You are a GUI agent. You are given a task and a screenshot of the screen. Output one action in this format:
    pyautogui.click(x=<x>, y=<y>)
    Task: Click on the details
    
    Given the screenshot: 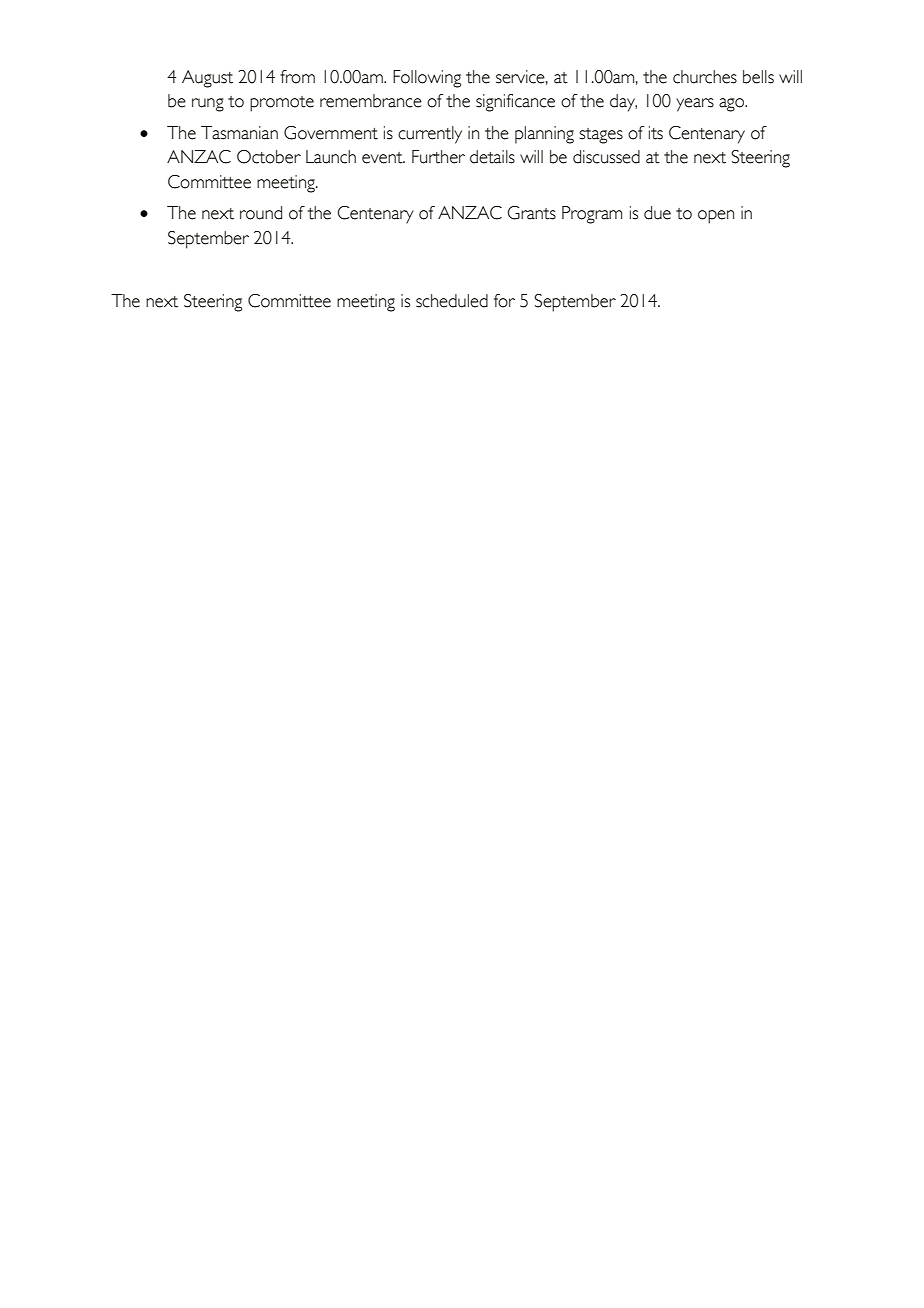 What is the action you would take?
    pyautogui.click(x=492, y=157)
